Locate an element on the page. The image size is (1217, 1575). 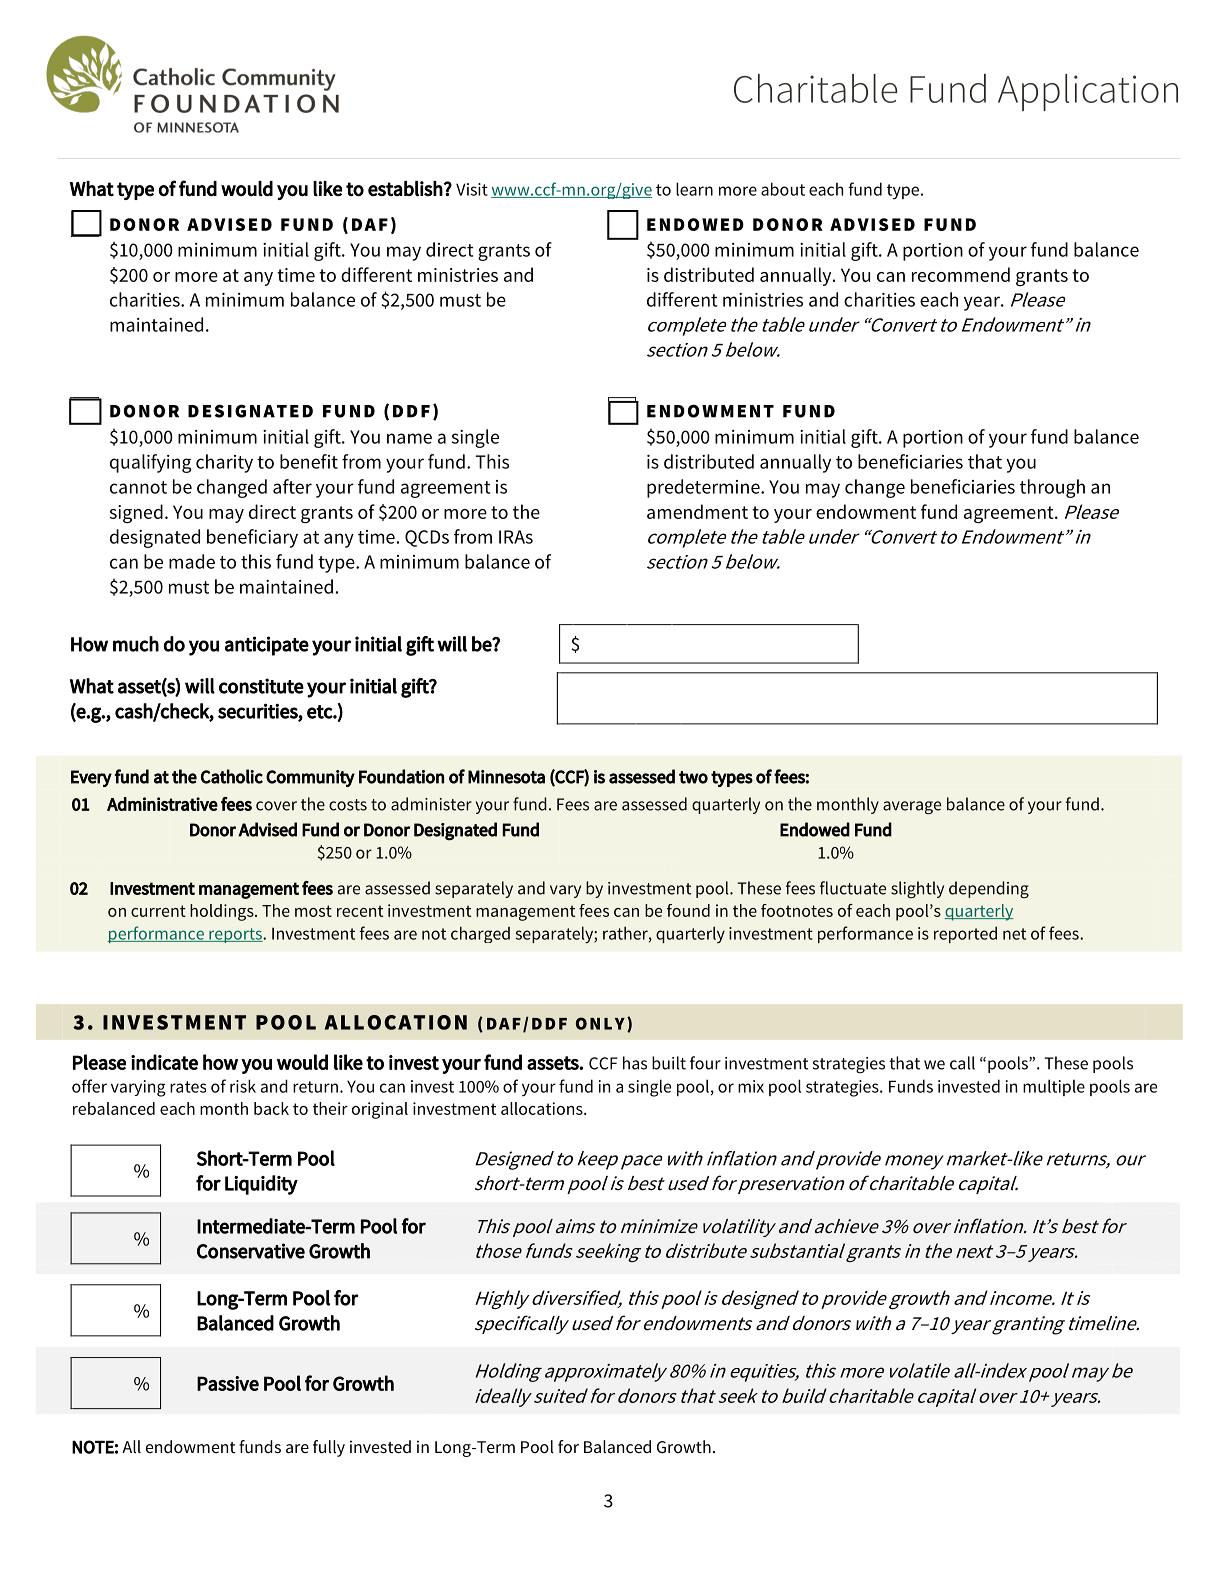
establish is located at coordinates (405, 189).
